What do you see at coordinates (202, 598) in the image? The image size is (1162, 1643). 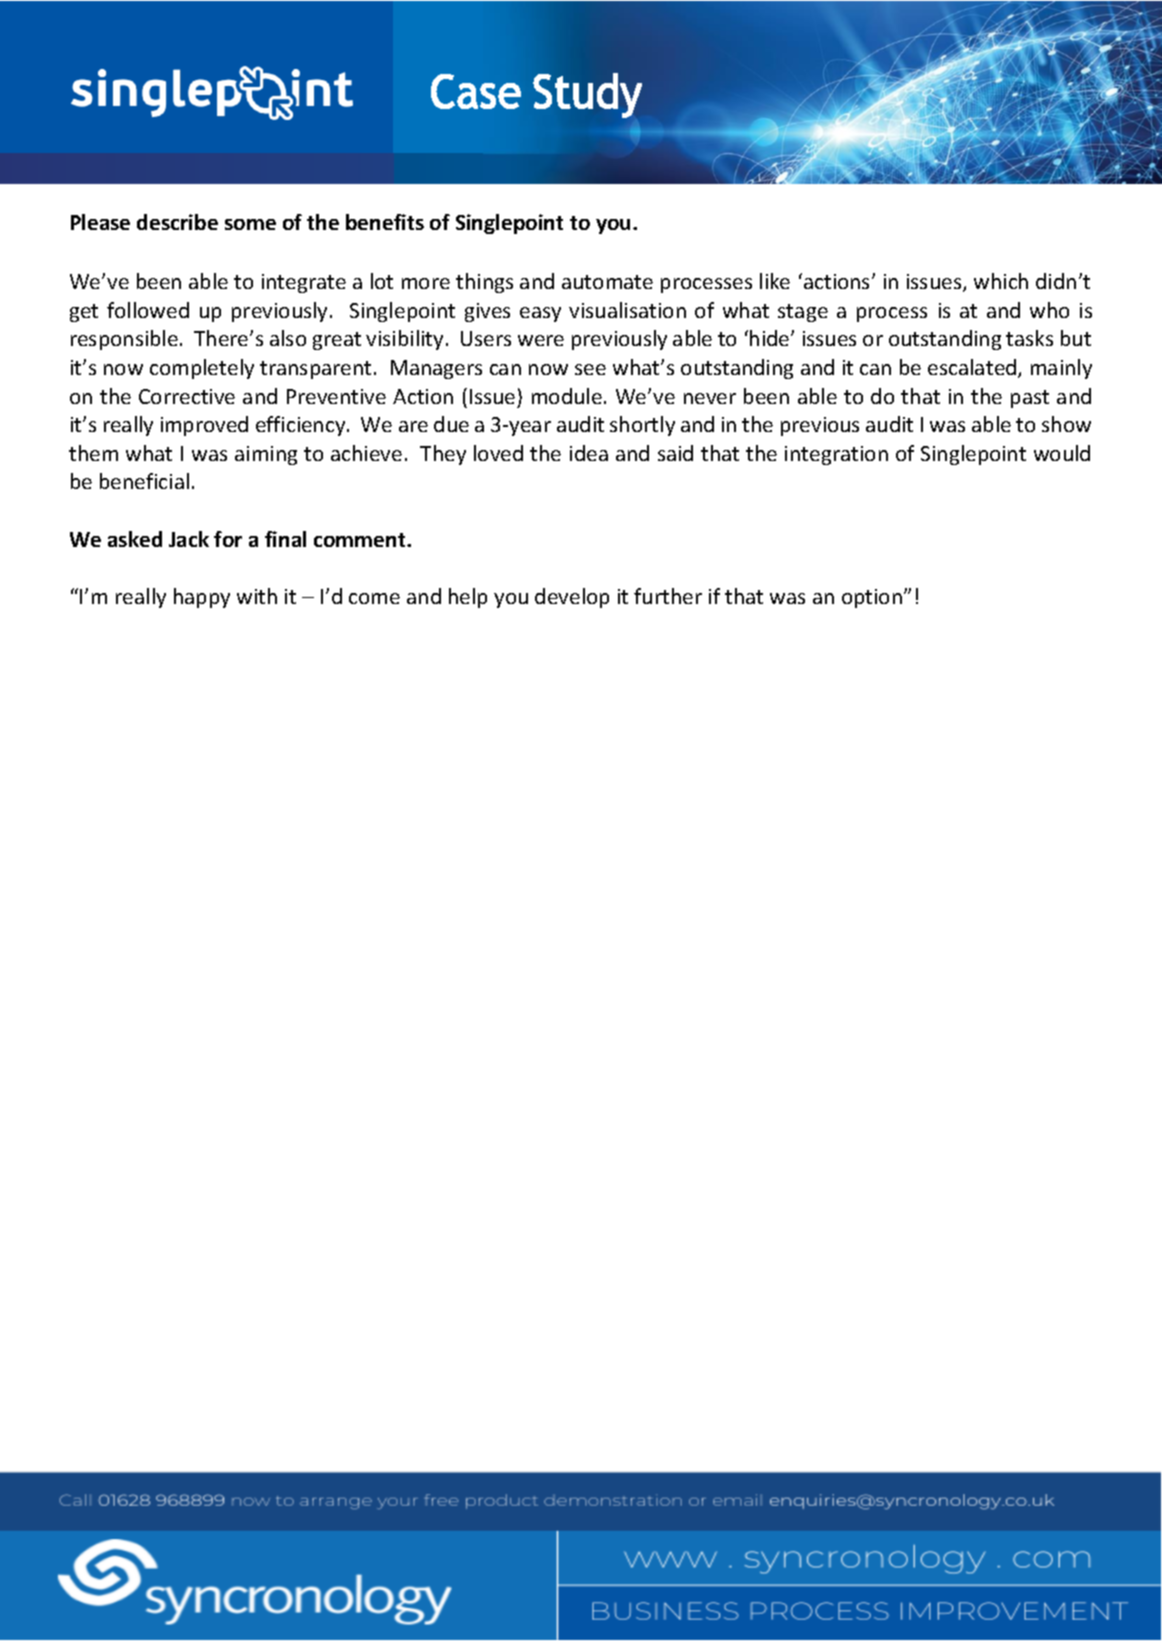 I see `happy` at bounding box center [202, 598].
